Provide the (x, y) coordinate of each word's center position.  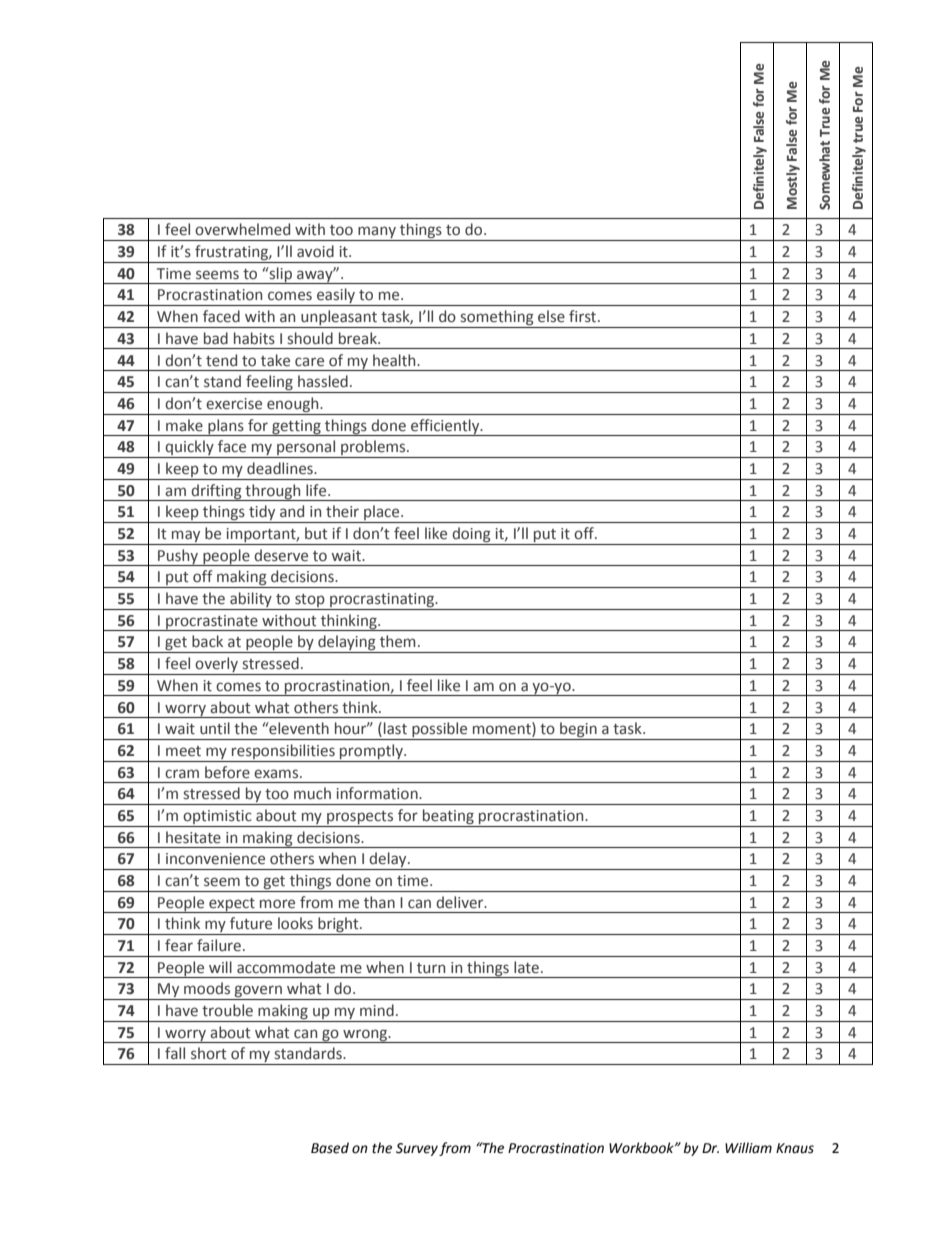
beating (448, 816)
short (209, 1053)
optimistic (217, 817)
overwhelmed (242, 229)
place (382, 514)
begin (578, 731)
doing (471, 534)
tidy (262, 514)
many (377, 233)
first (584, 316)
